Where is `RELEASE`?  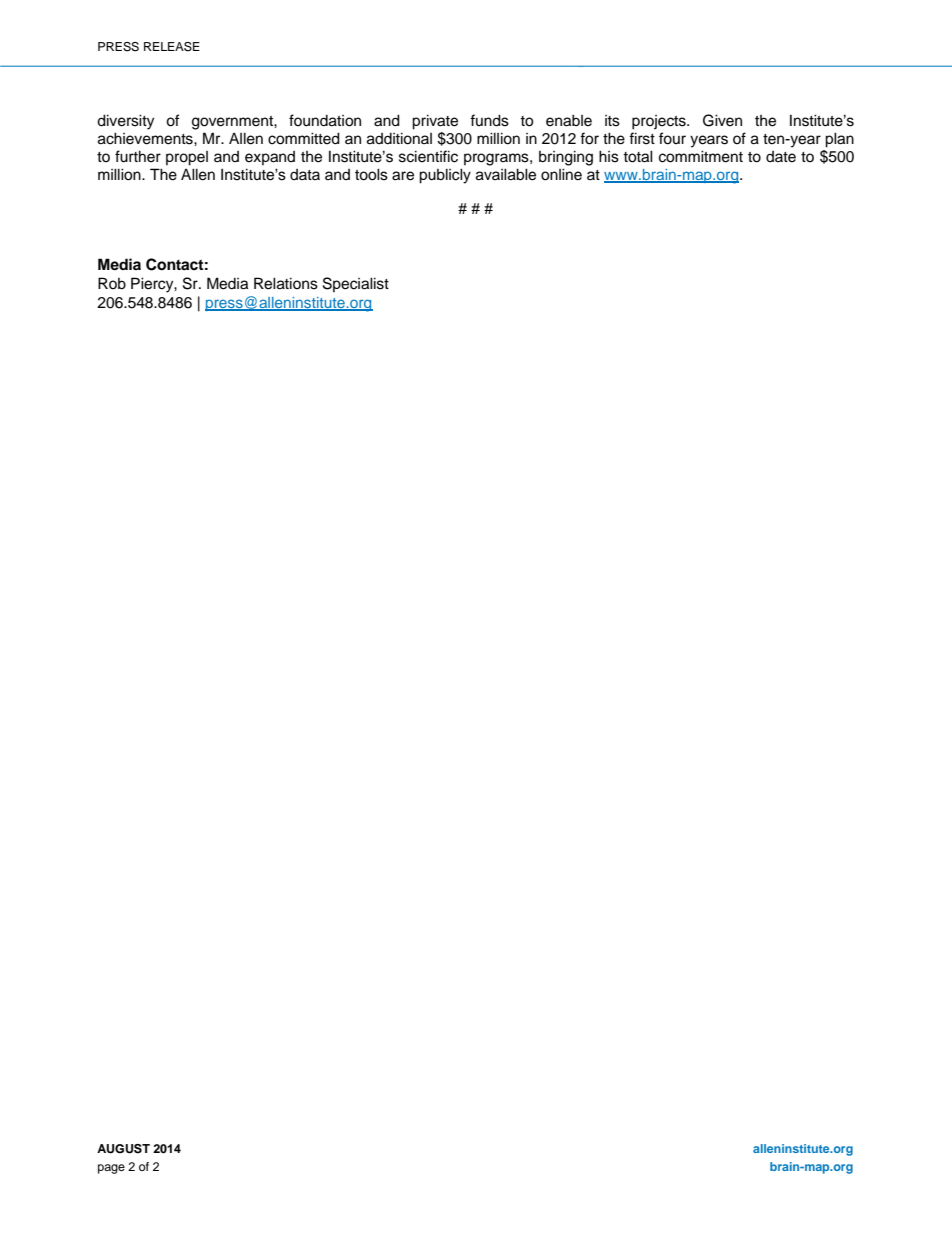 RELEASE is located at coordinates (172, 47).
